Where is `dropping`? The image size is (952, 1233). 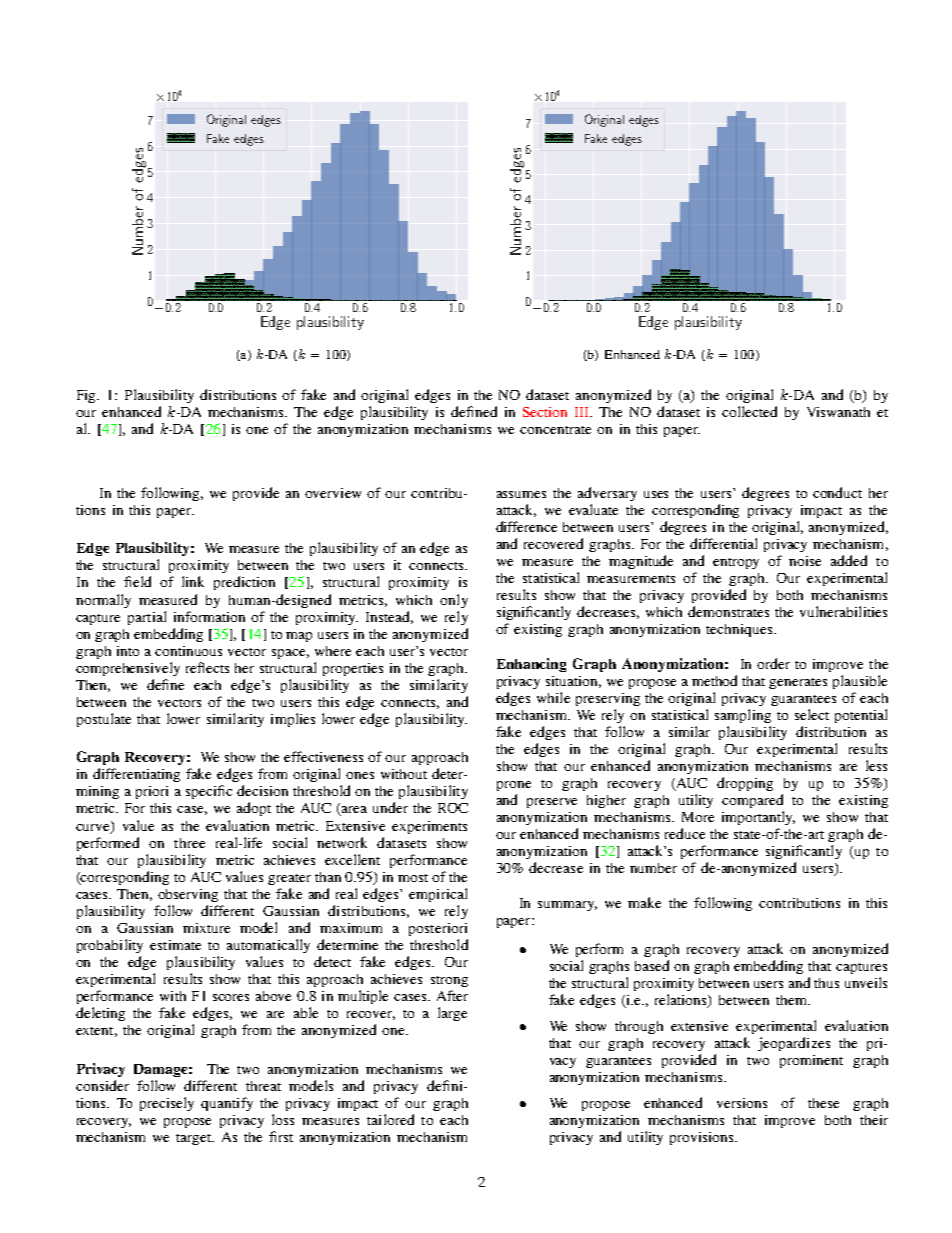
dropping is located at coordinates (745, 784).
